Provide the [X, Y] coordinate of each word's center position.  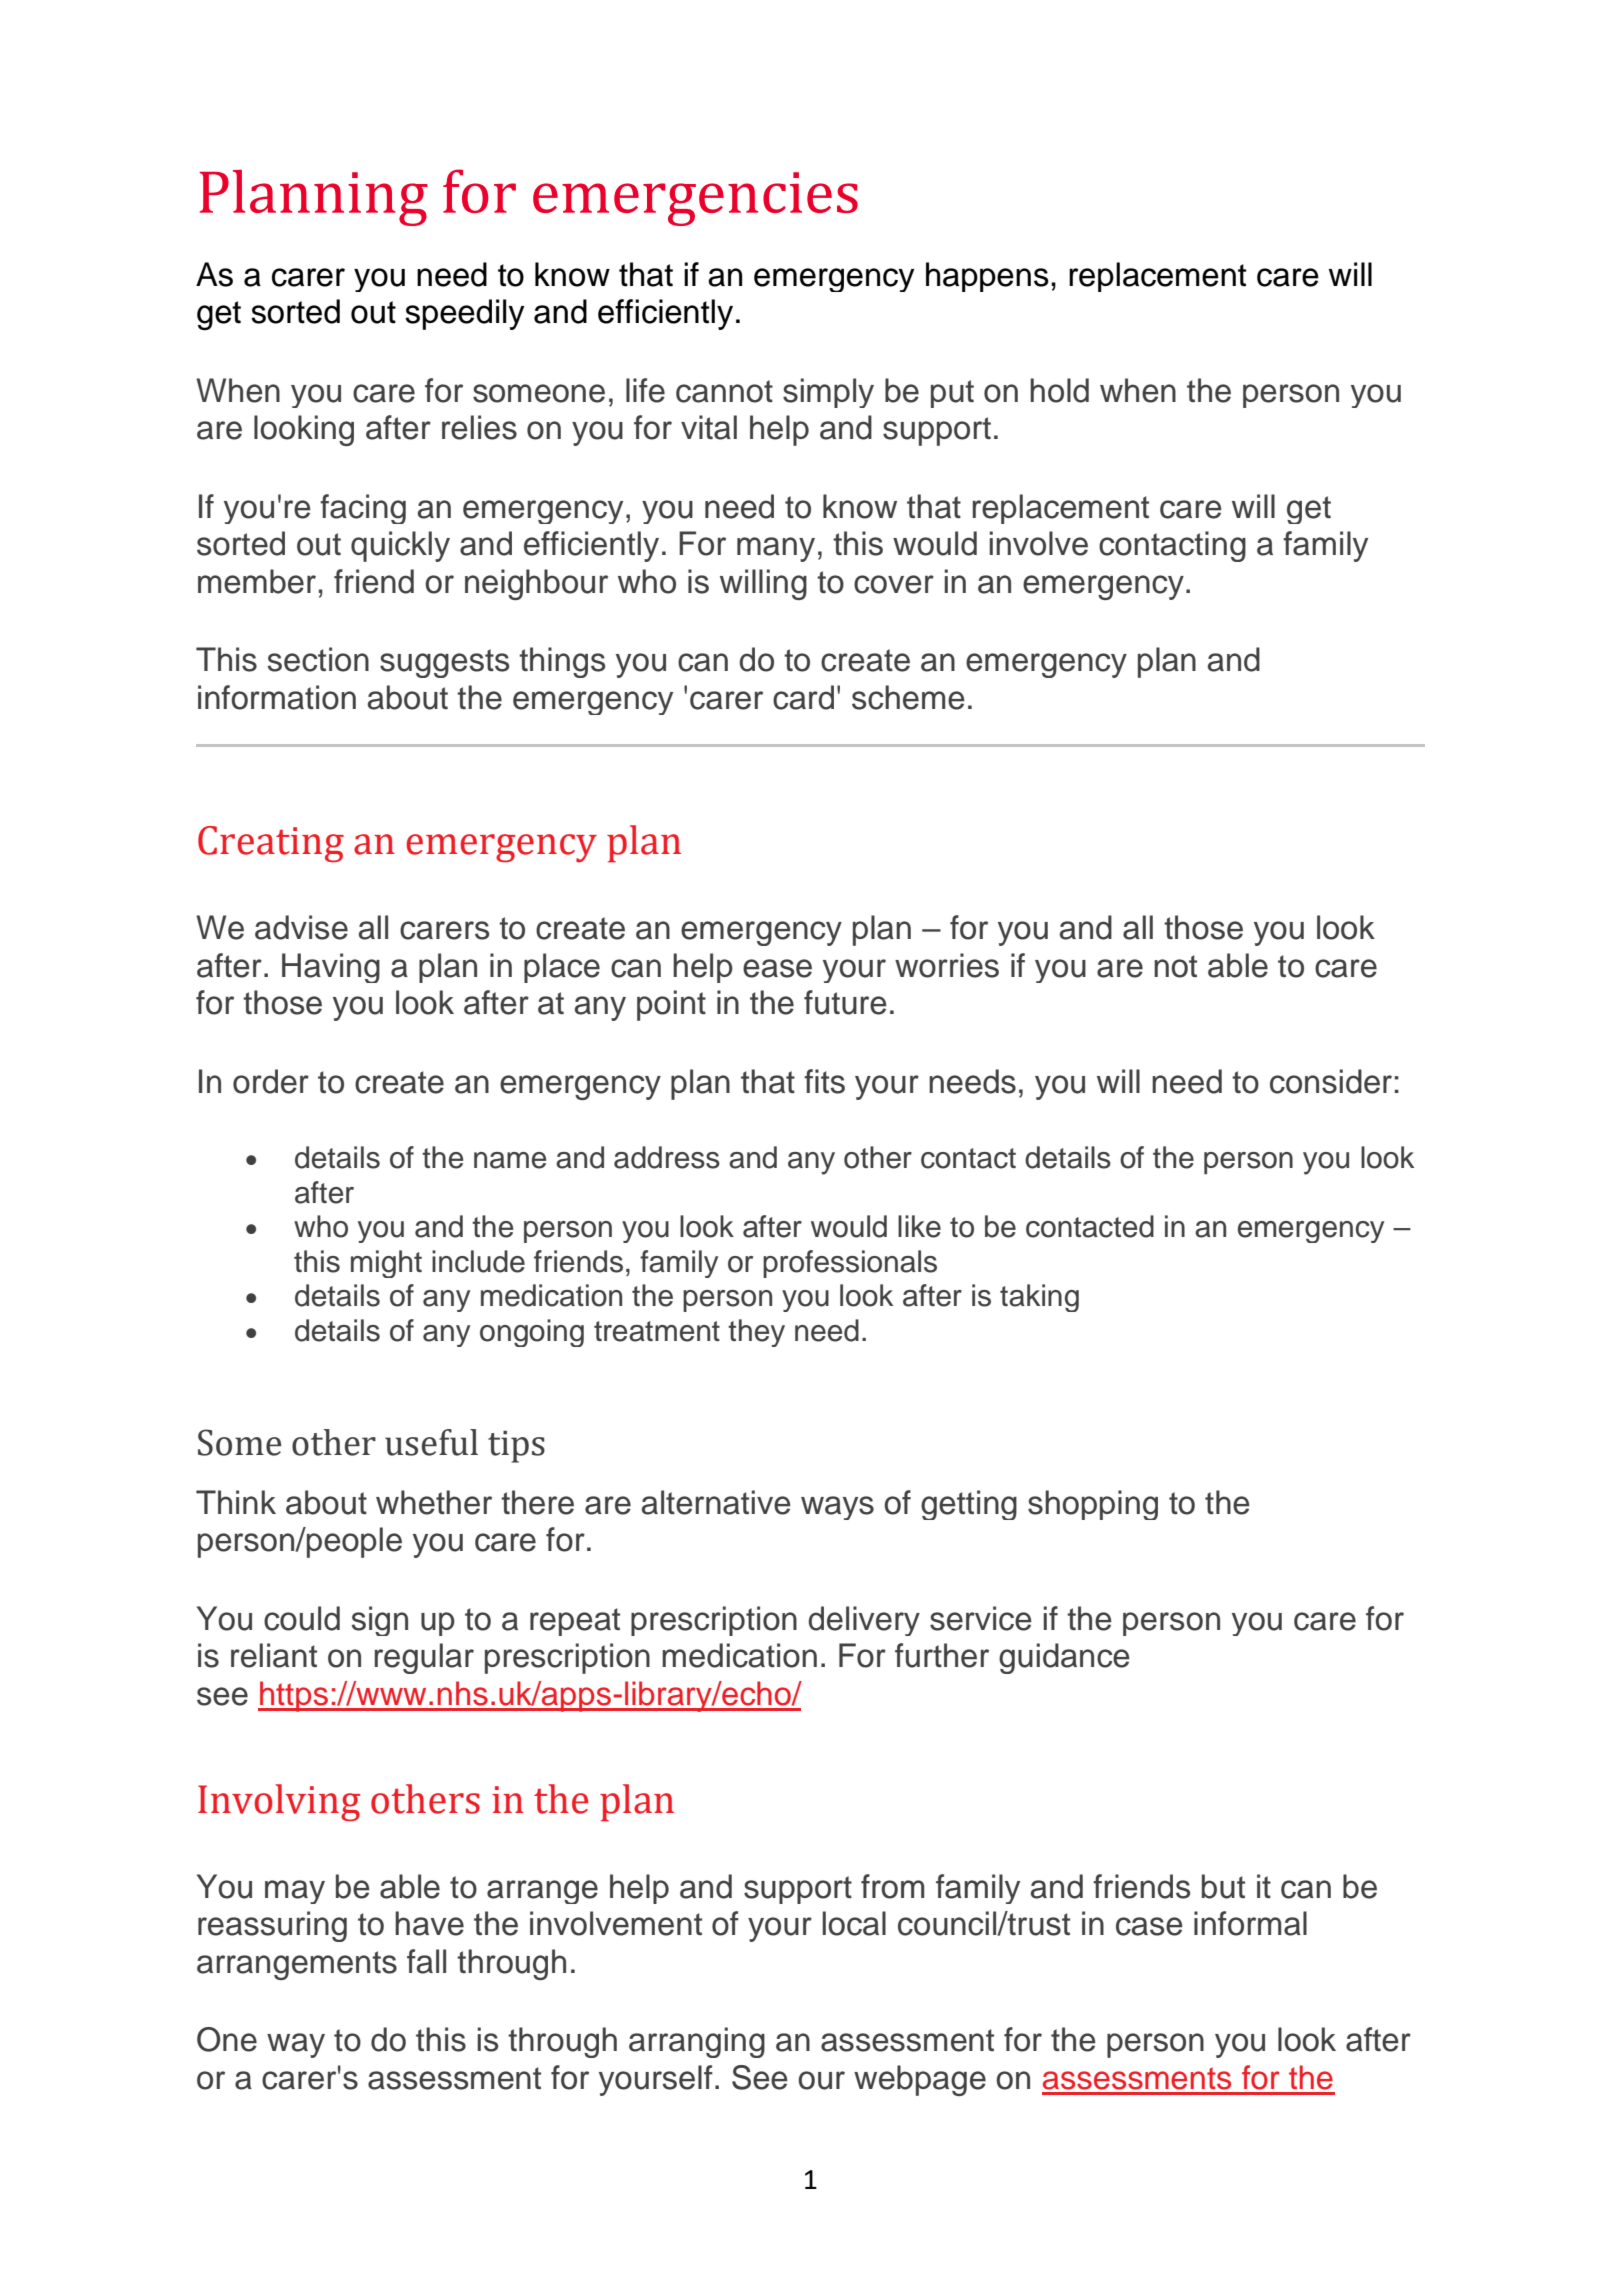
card [803, 697]
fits [824, 1081]
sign [379, 1621]
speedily [465, 314]
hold [1059, 390]
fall [426, 1961]
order [271, 1081]
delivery [864, 1621]
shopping [1093, 1505]
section [318, 659]
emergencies [695, 199]
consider [1331, 1081]
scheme [908, 697]
